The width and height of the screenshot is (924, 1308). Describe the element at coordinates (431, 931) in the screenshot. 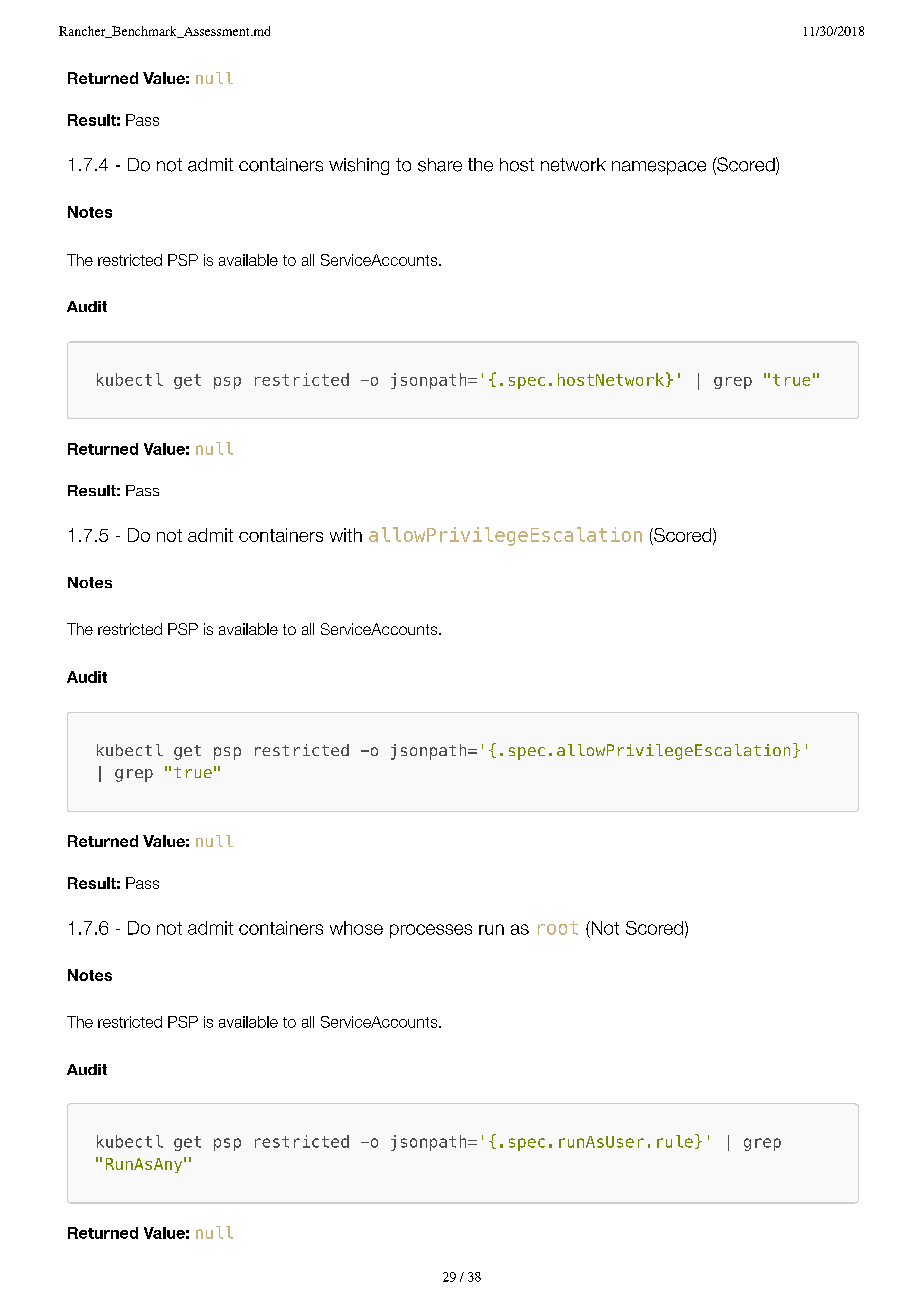

I see `processes` at that location.
